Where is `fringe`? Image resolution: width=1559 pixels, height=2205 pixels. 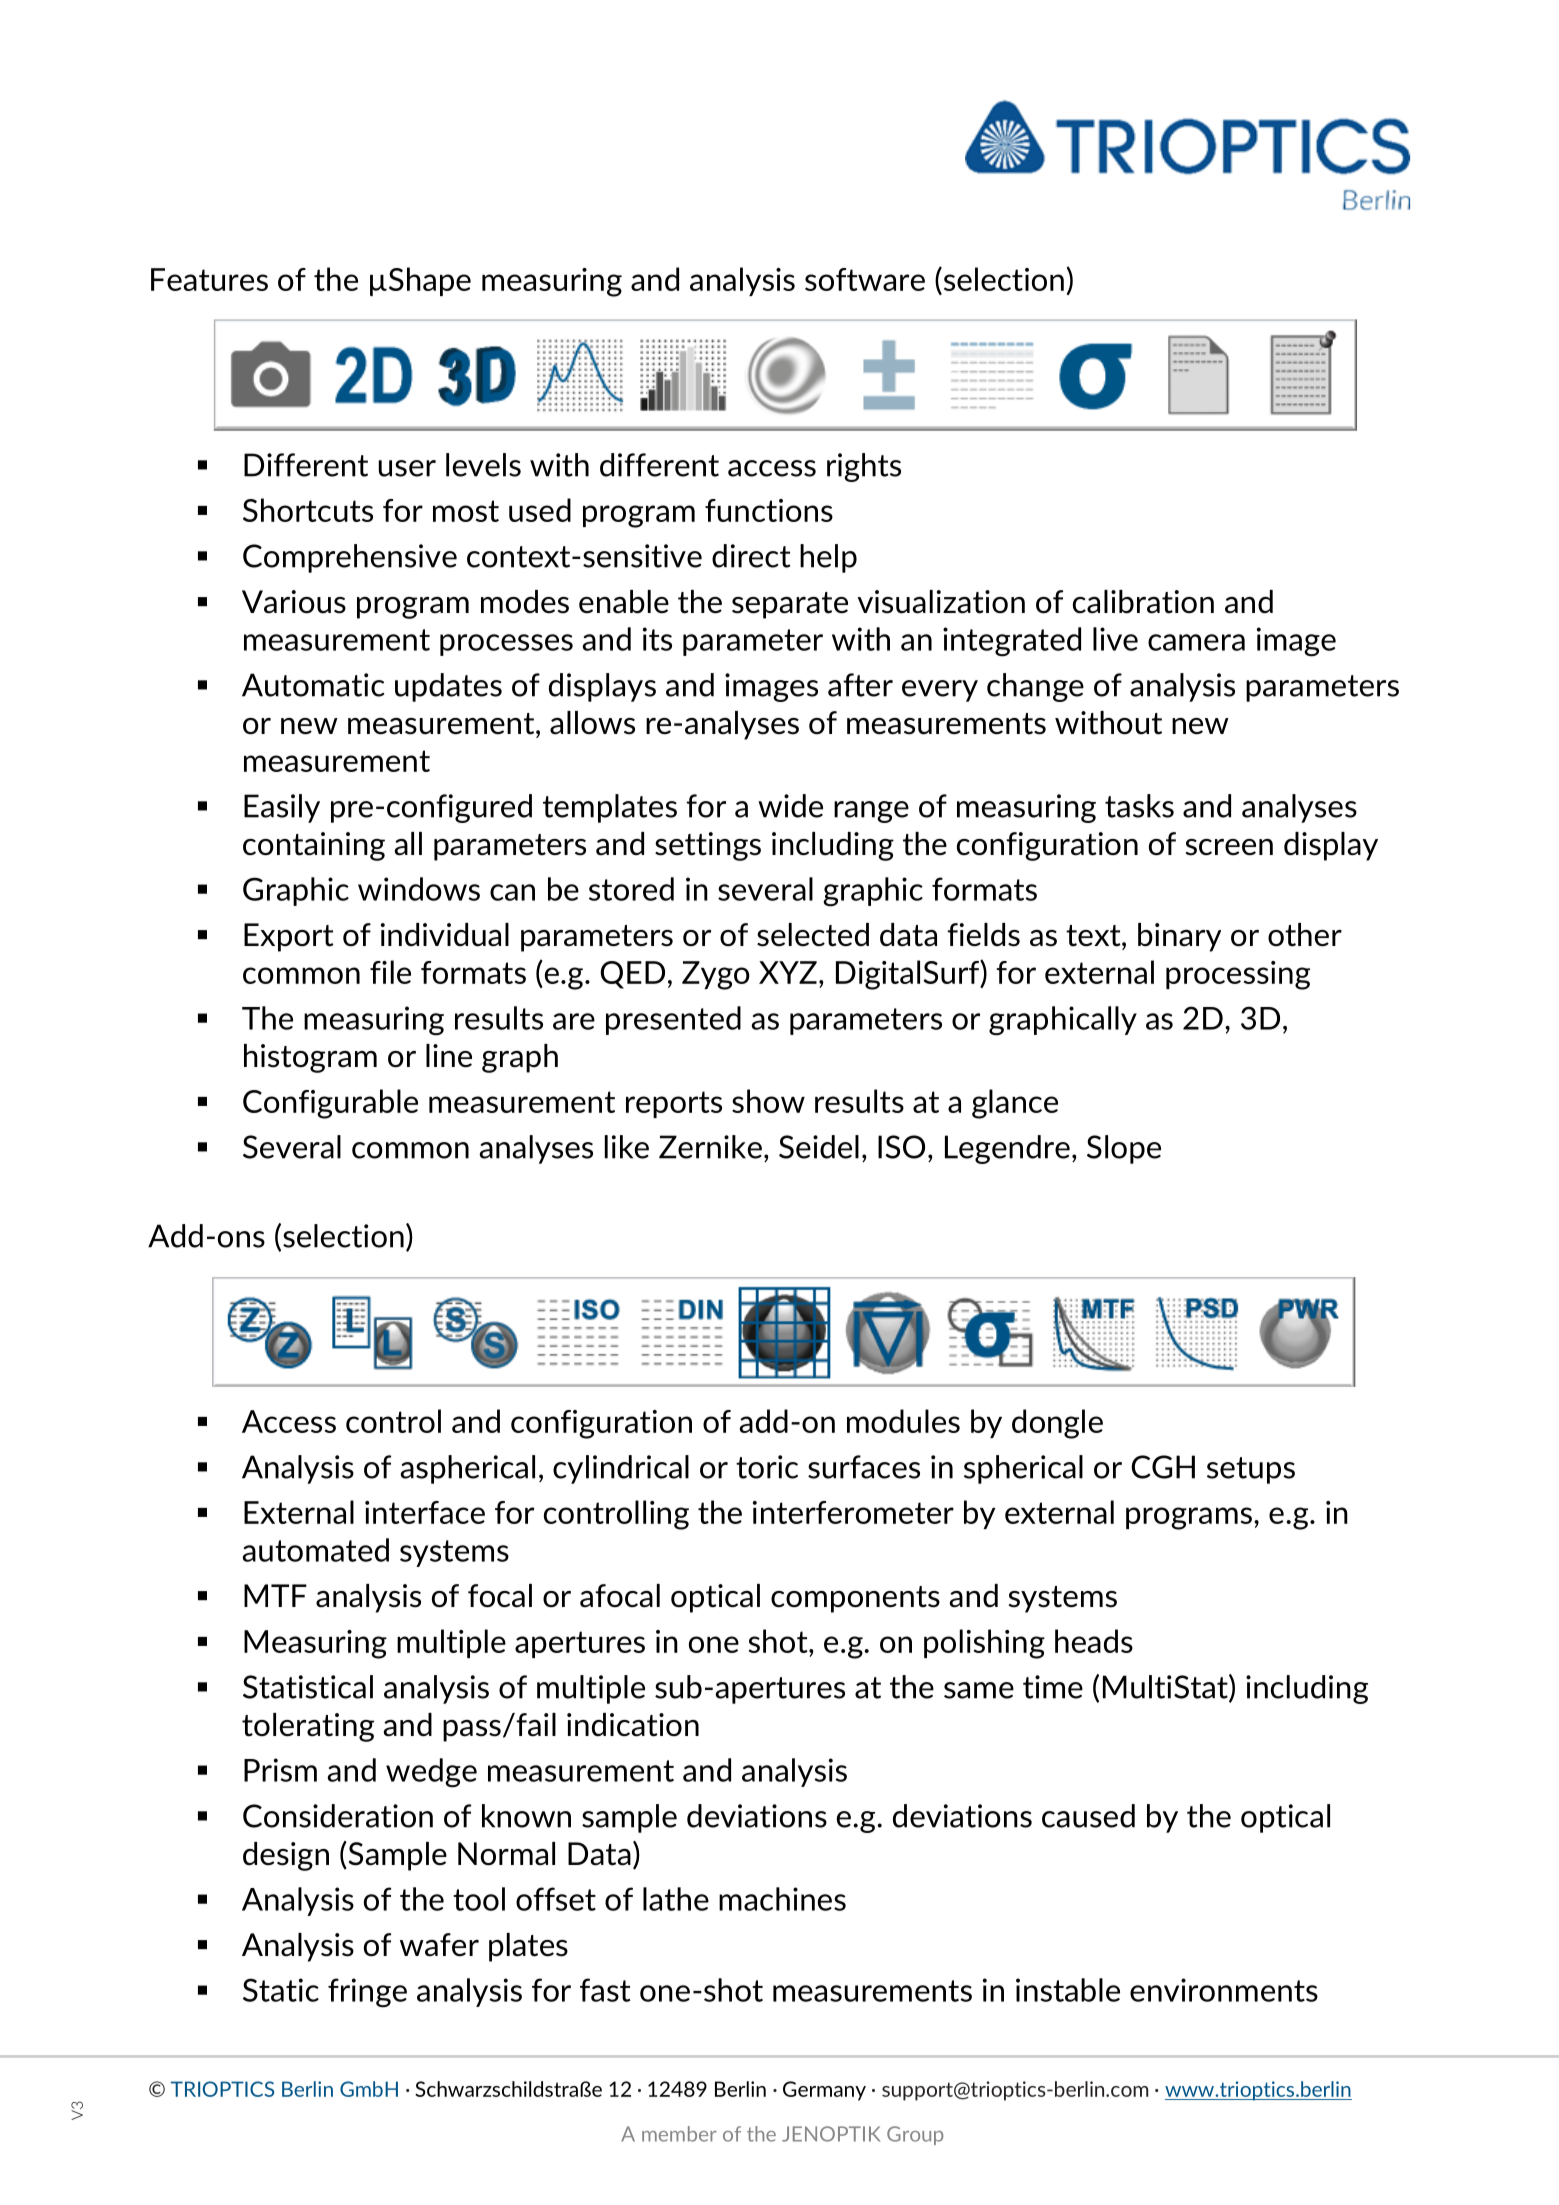 fringe is located at coordinates (367, 1993).
